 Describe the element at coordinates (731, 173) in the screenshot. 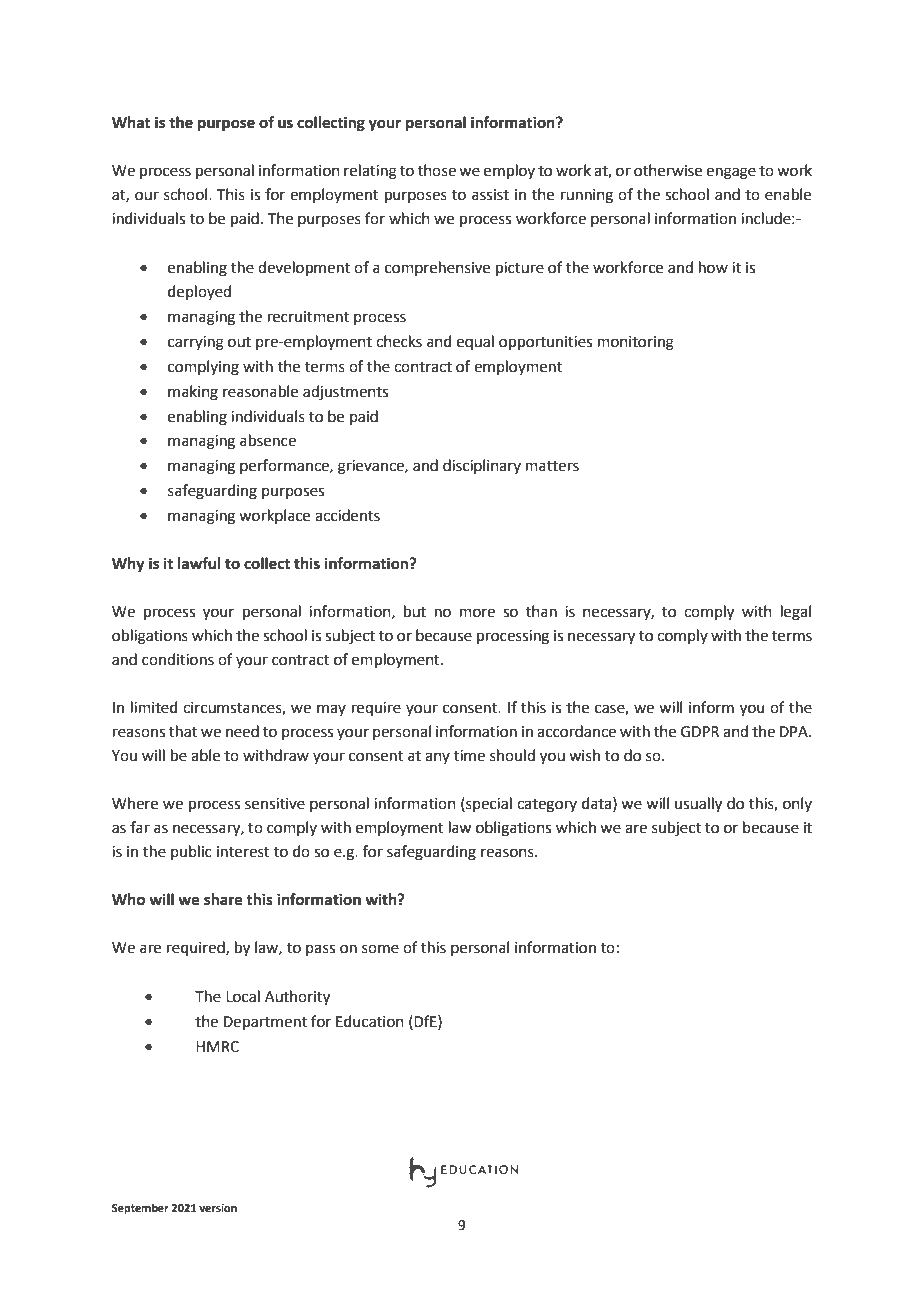

I see `engage` at that location.
